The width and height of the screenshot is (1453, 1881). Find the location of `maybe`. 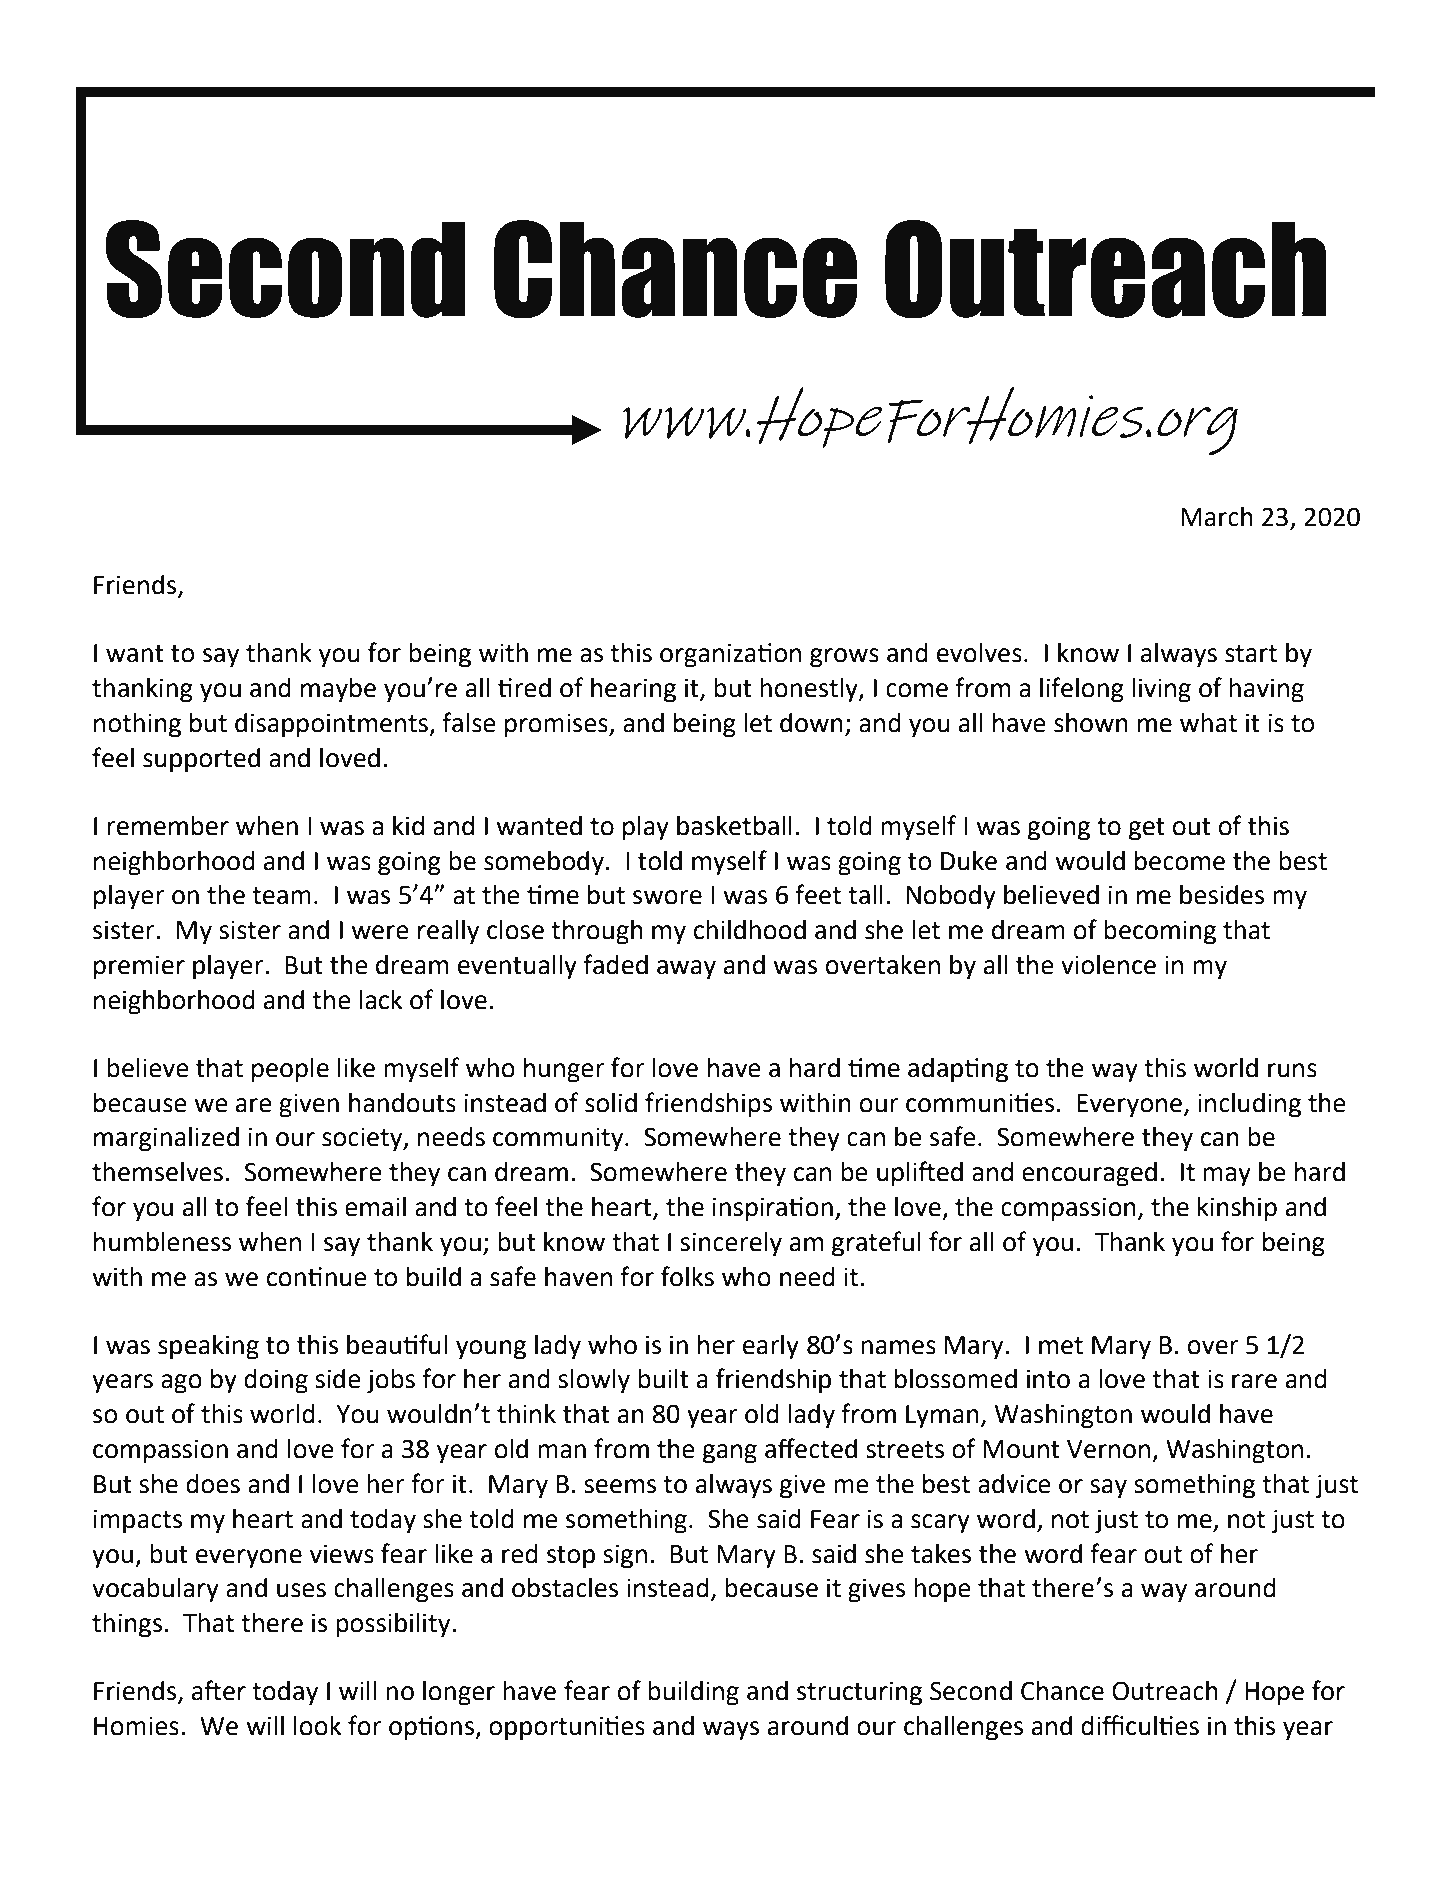

maybe is located at coordinates (338, 690).
